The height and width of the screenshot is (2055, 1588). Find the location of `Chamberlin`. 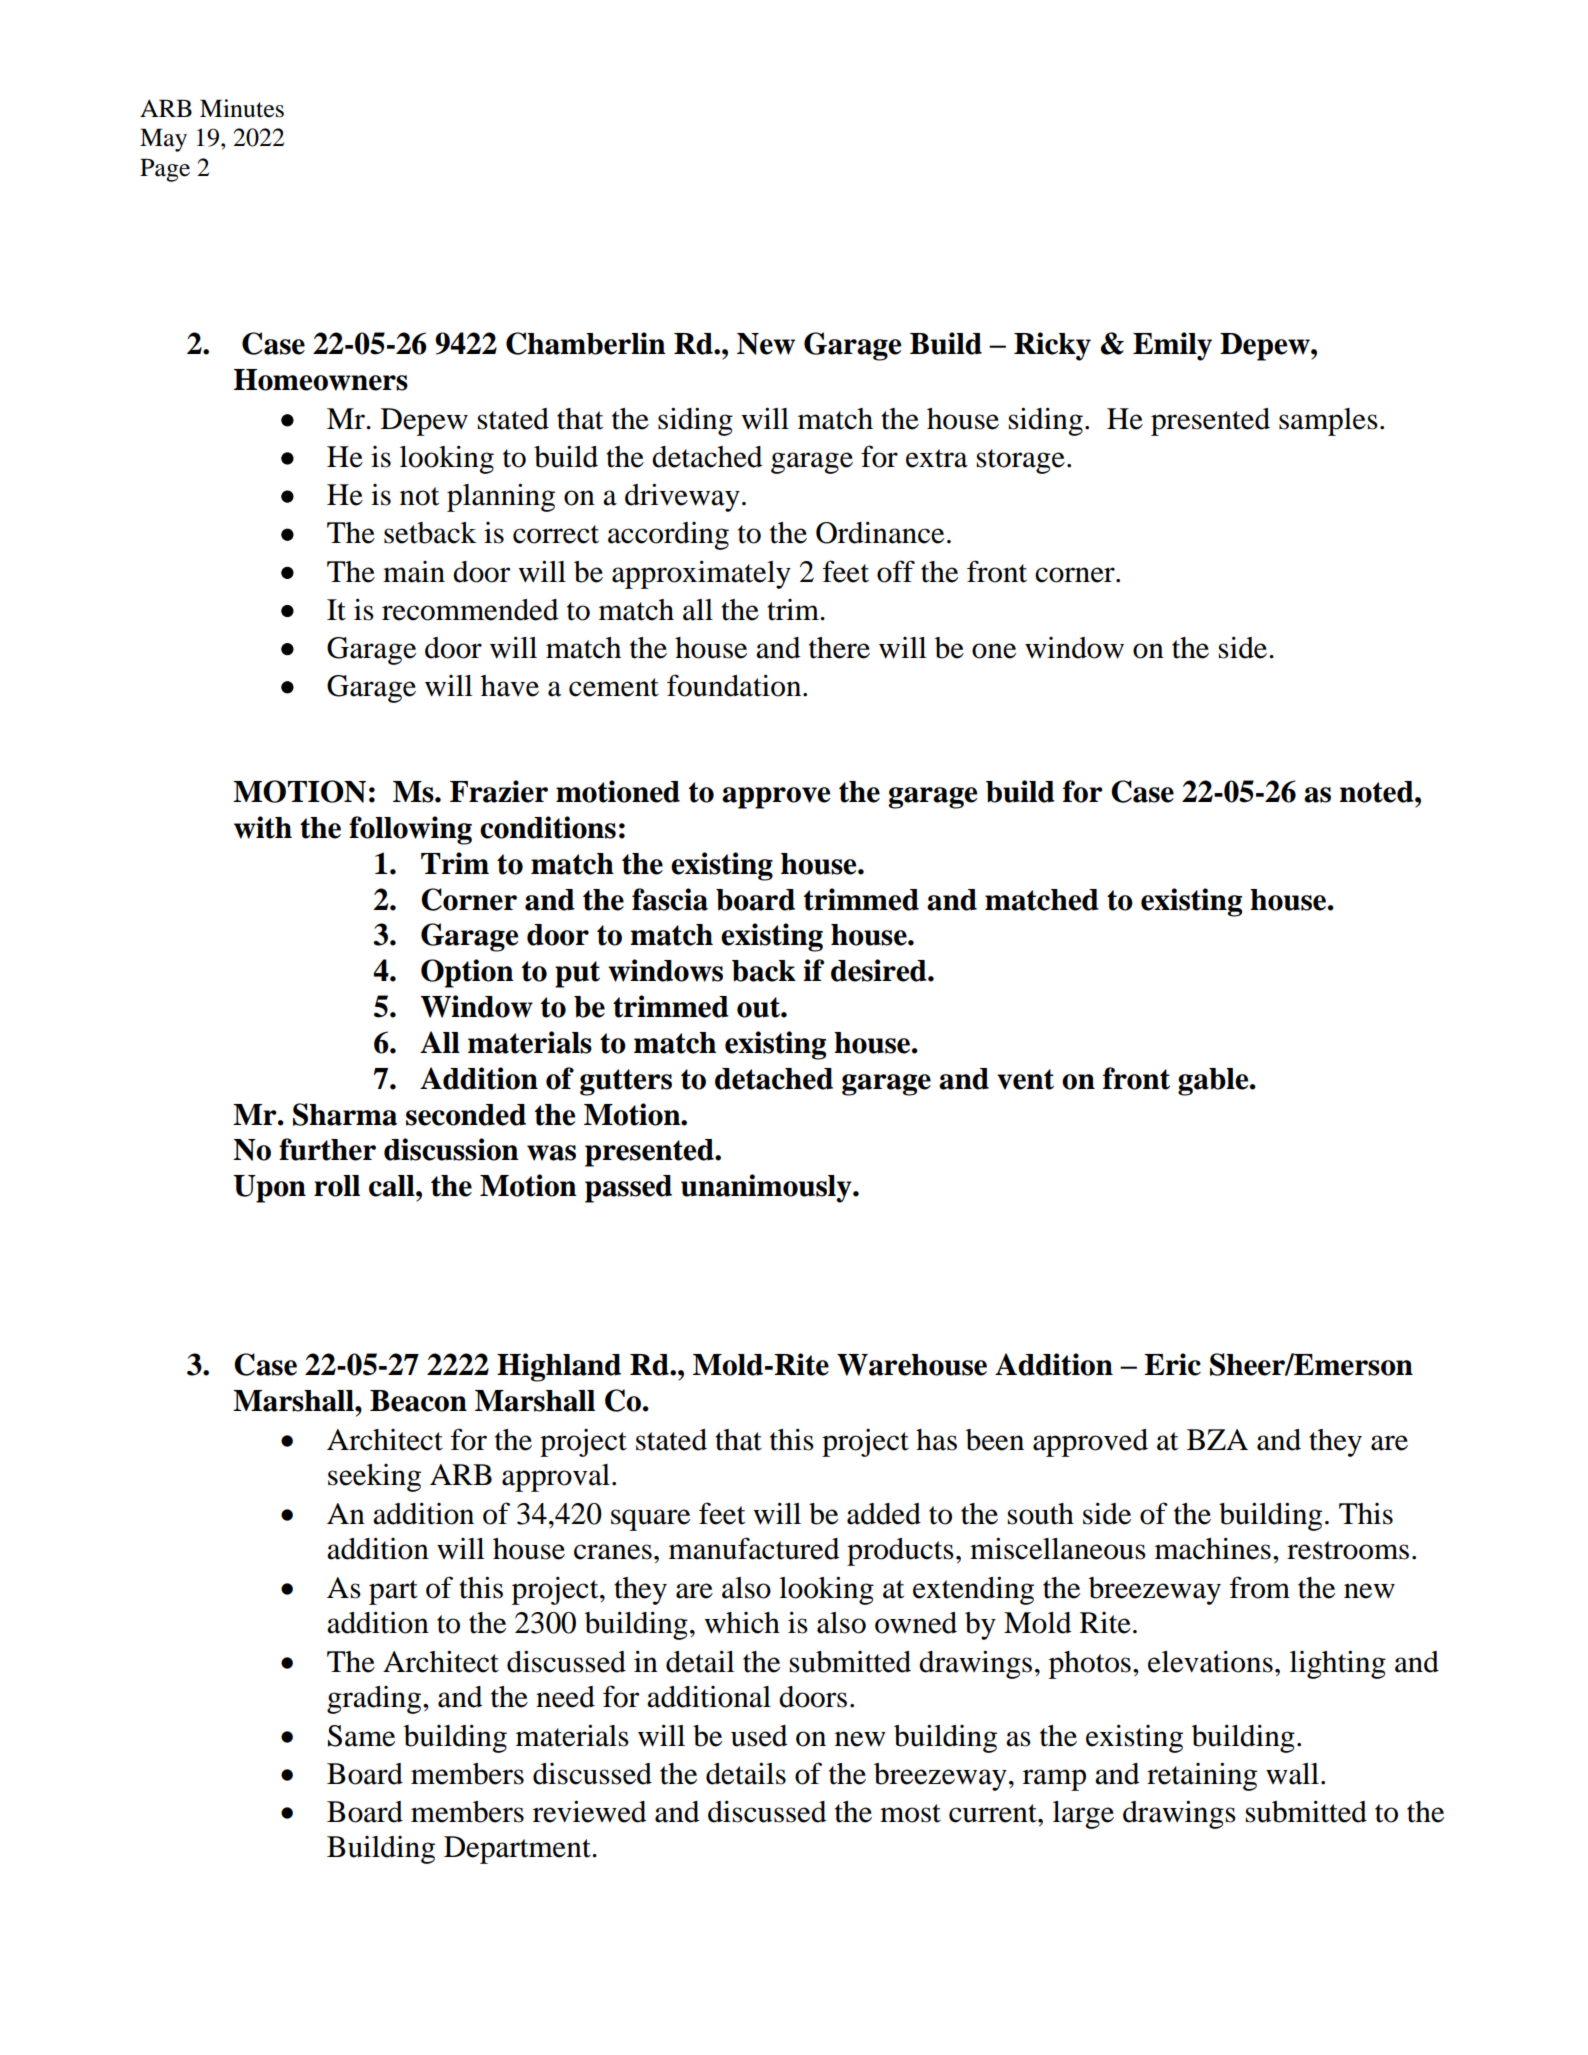

Chamberlin is located at coordinates (586, 343).
